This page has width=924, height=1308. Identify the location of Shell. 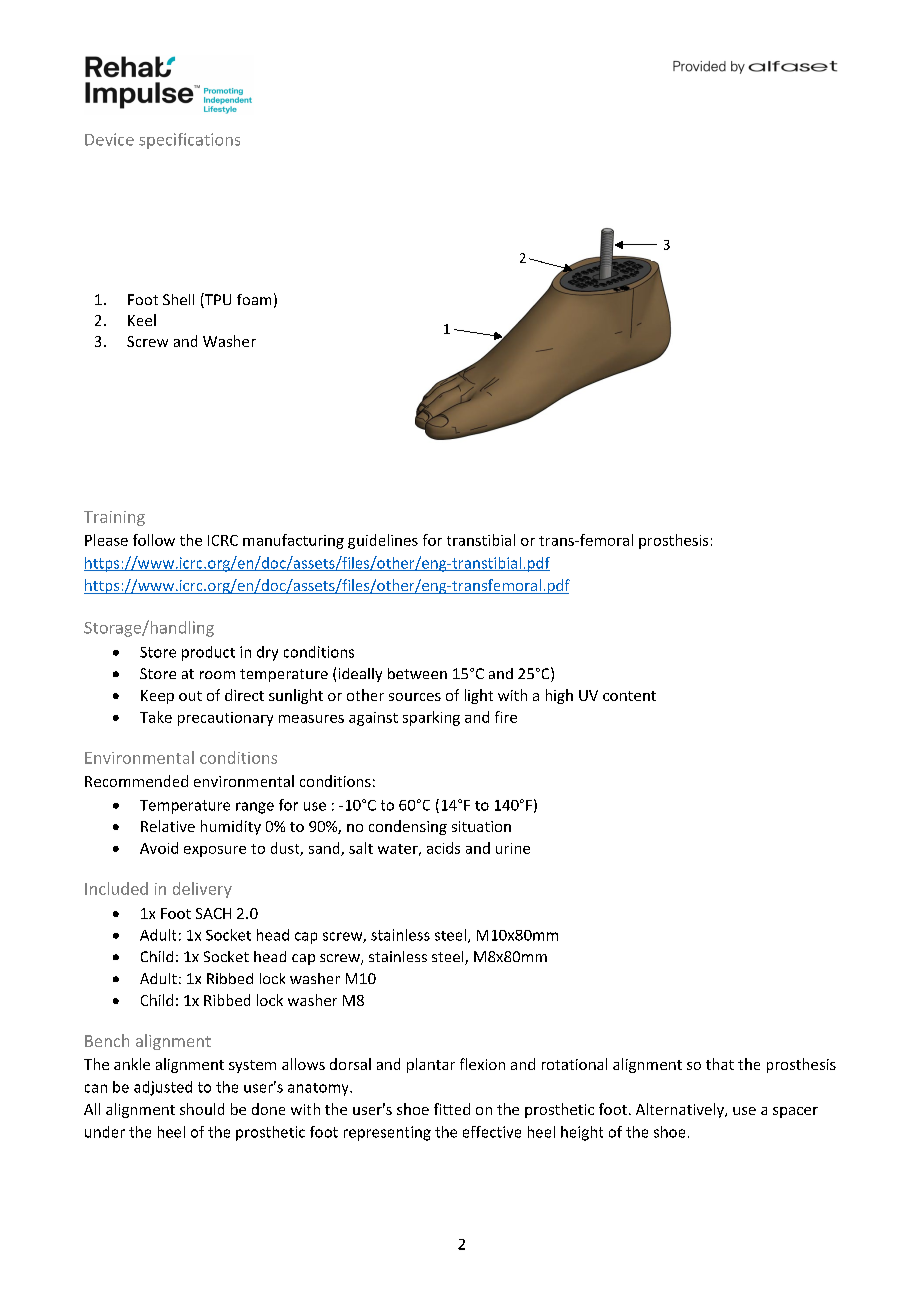
(178, 299).
